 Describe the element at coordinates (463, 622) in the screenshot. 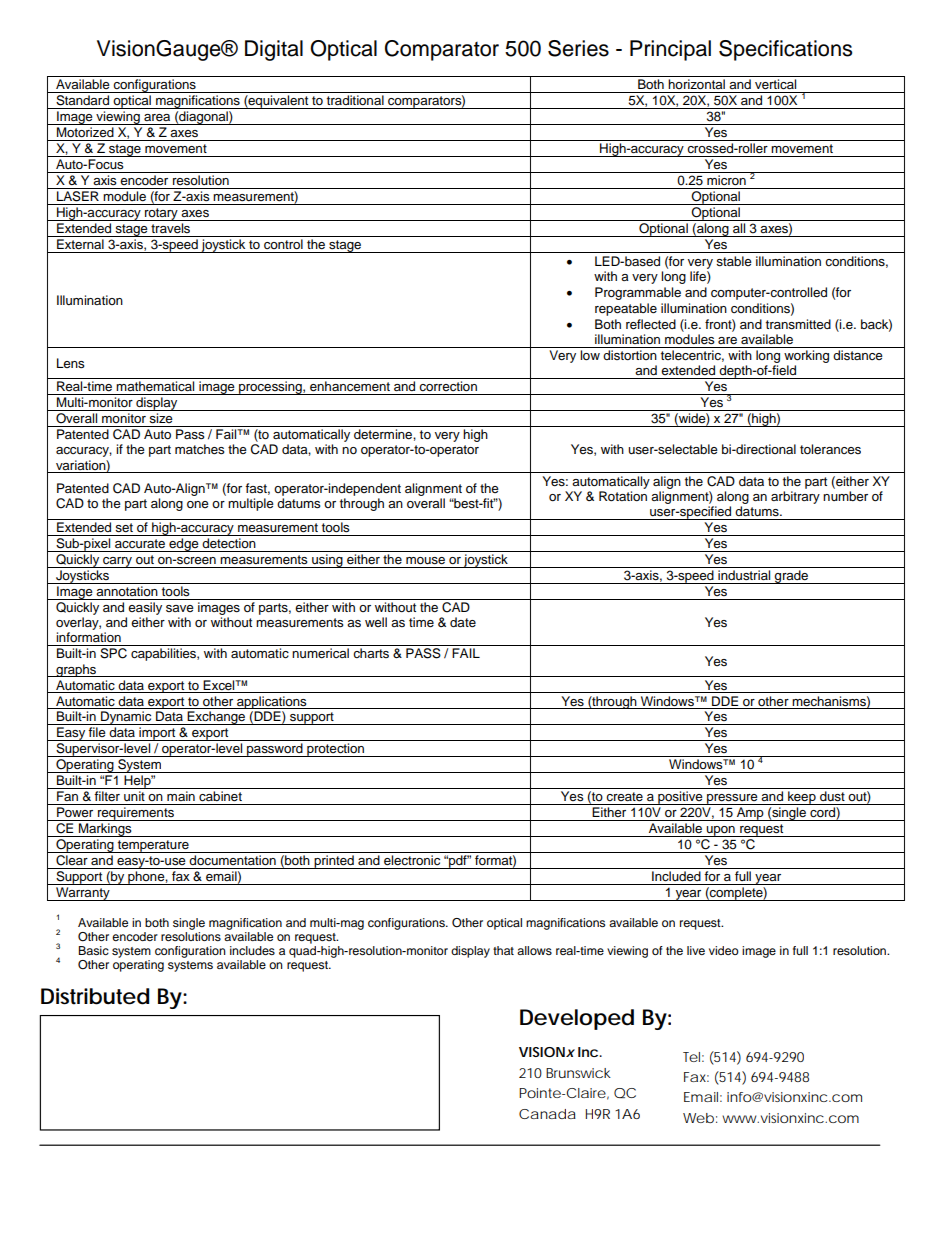

I see `date` at that location.
